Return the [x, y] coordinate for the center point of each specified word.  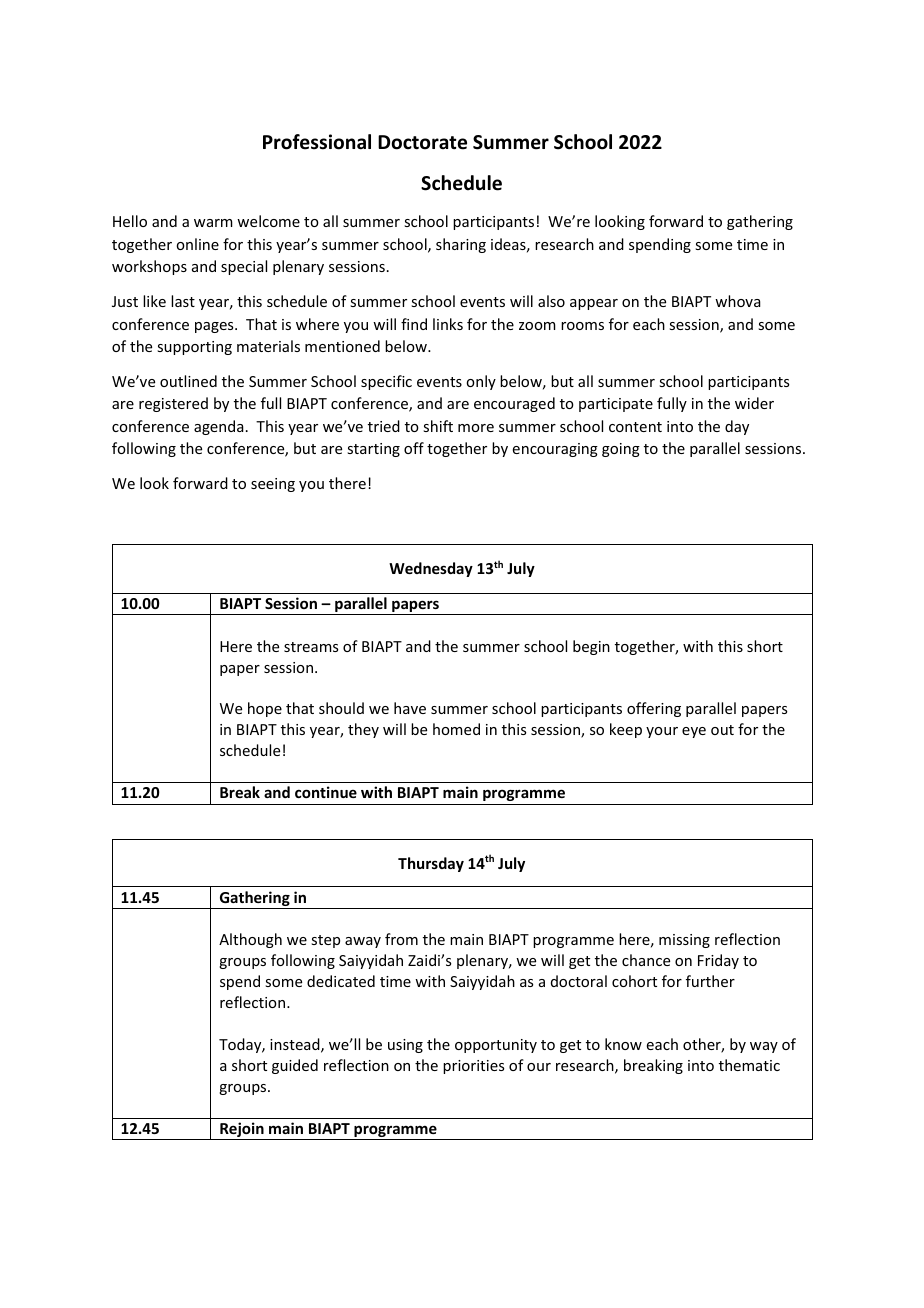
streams [311, 647]
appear [594, 304]
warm [213, 223]
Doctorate [422, 142]
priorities [473, 1067]
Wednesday [431, 569]
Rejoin [242, 1131]
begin [591, 647]
